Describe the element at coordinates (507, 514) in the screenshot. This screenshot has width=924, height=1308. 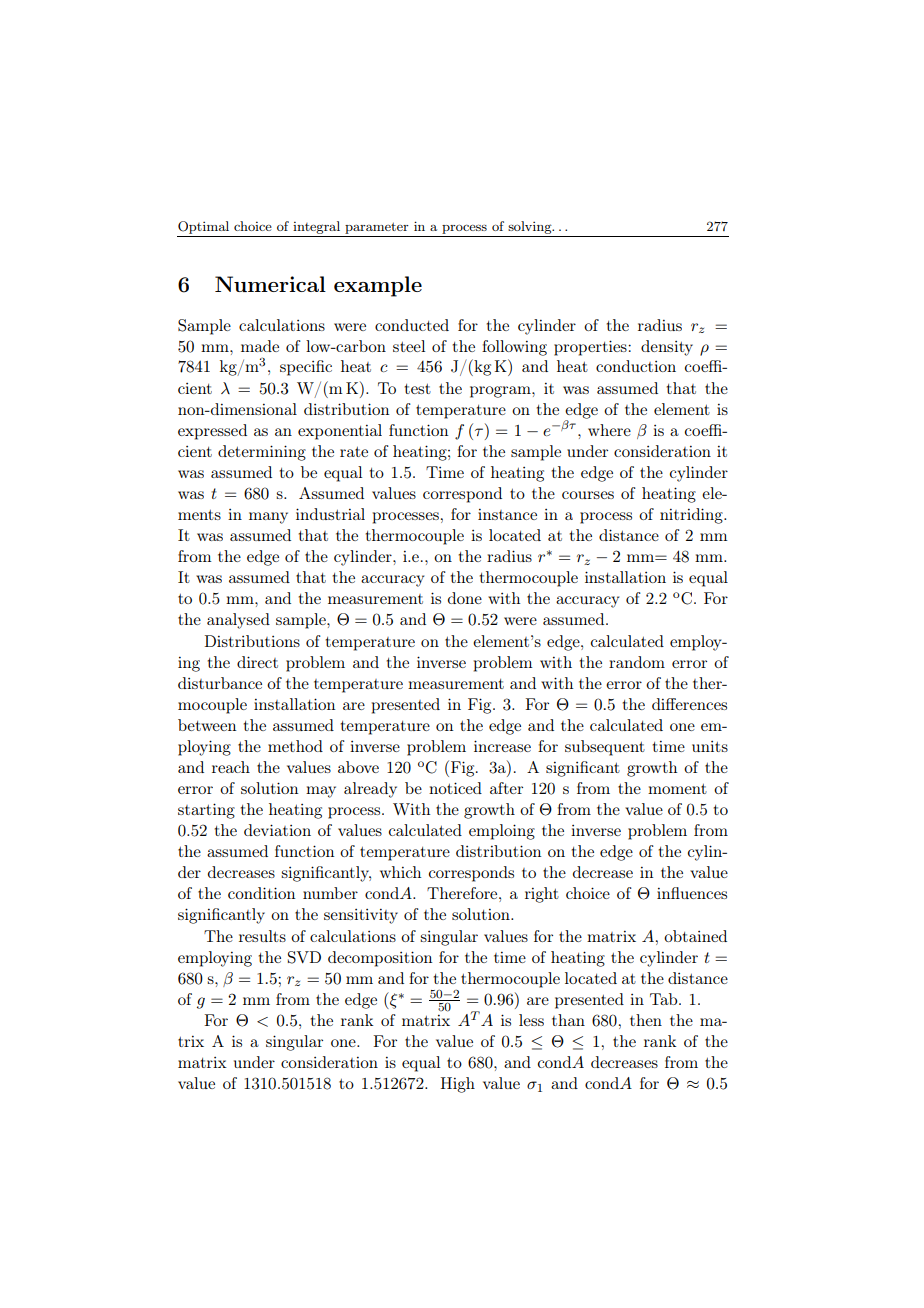
I see `instance` at that location.
